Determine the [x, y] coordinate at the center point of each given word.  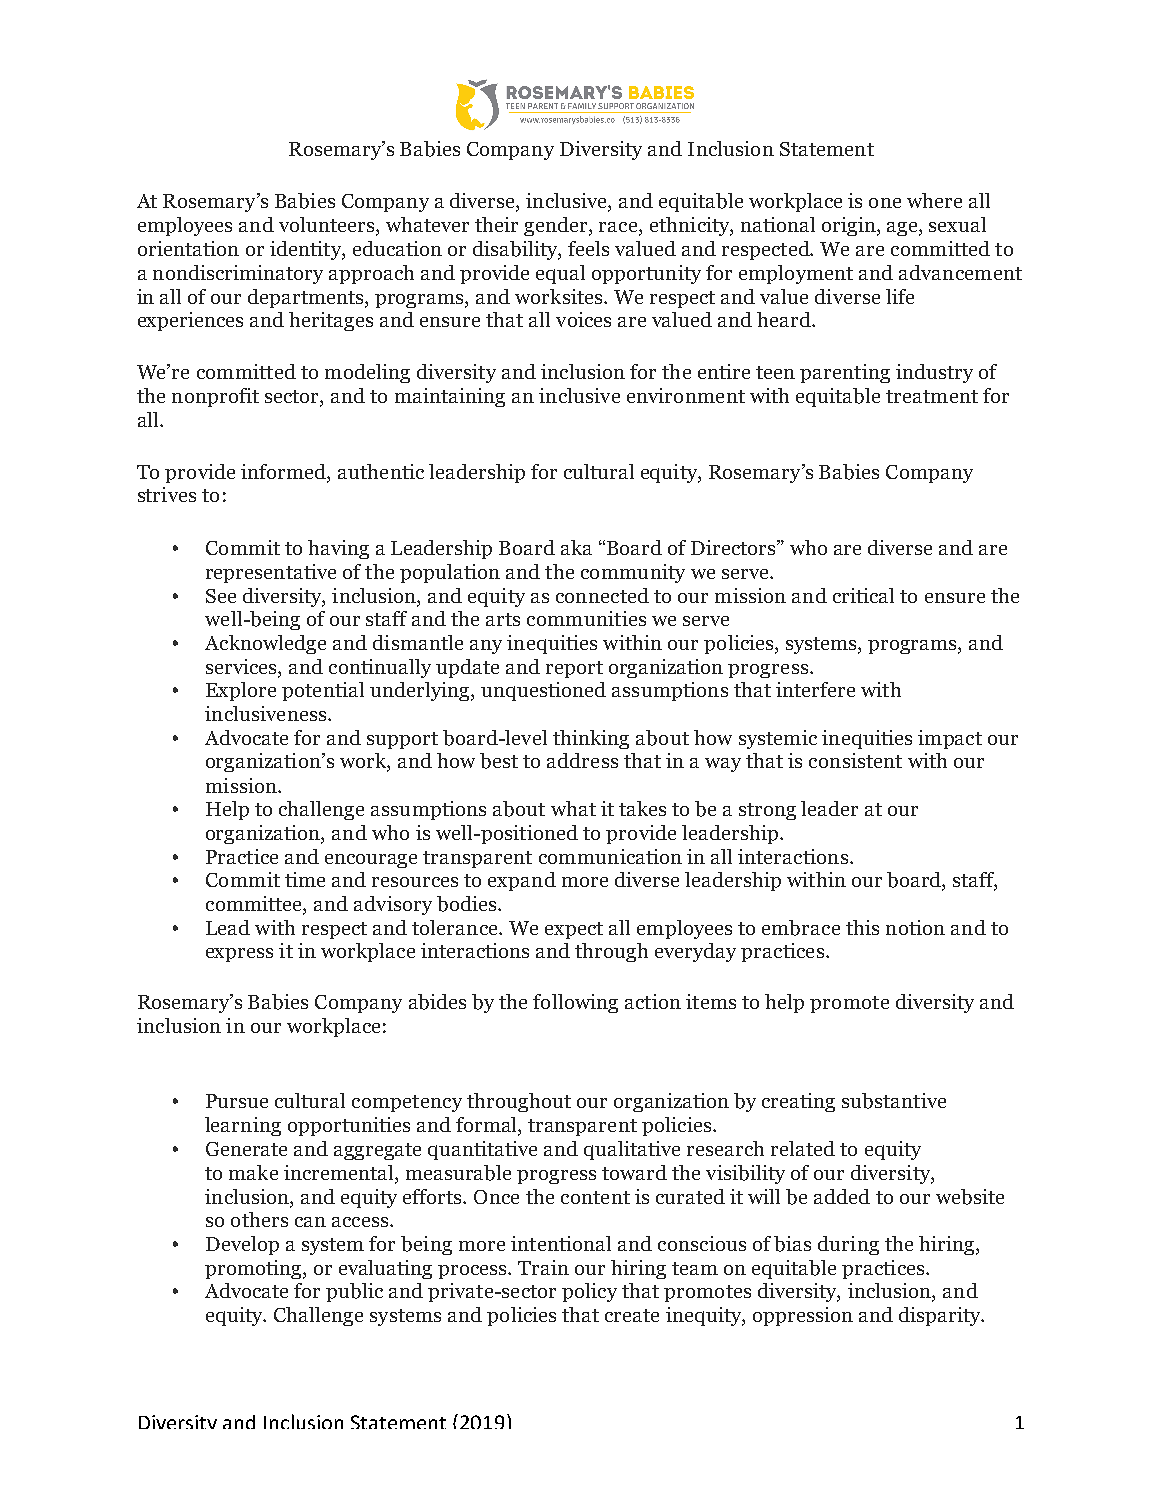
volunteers [328, 226]
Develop [242, 1245]
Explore [241, 691]
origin [850, 226]
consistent [855, 760]
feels [588, 248]
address [582, 760]
